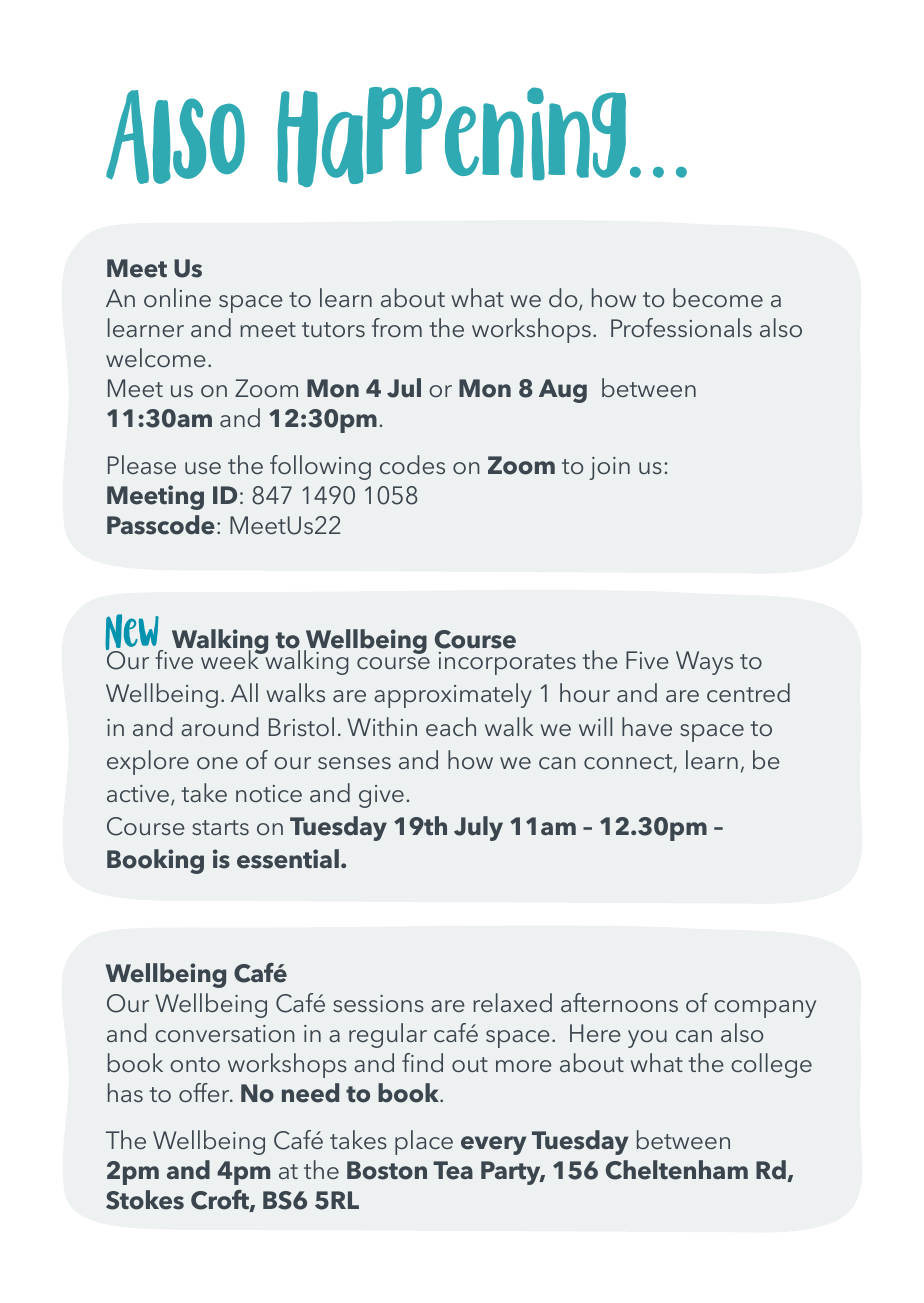 The image size is (924, 1303). Describe the element at coordinates (177, 297) in the screenshot. I see `online` at that location.
